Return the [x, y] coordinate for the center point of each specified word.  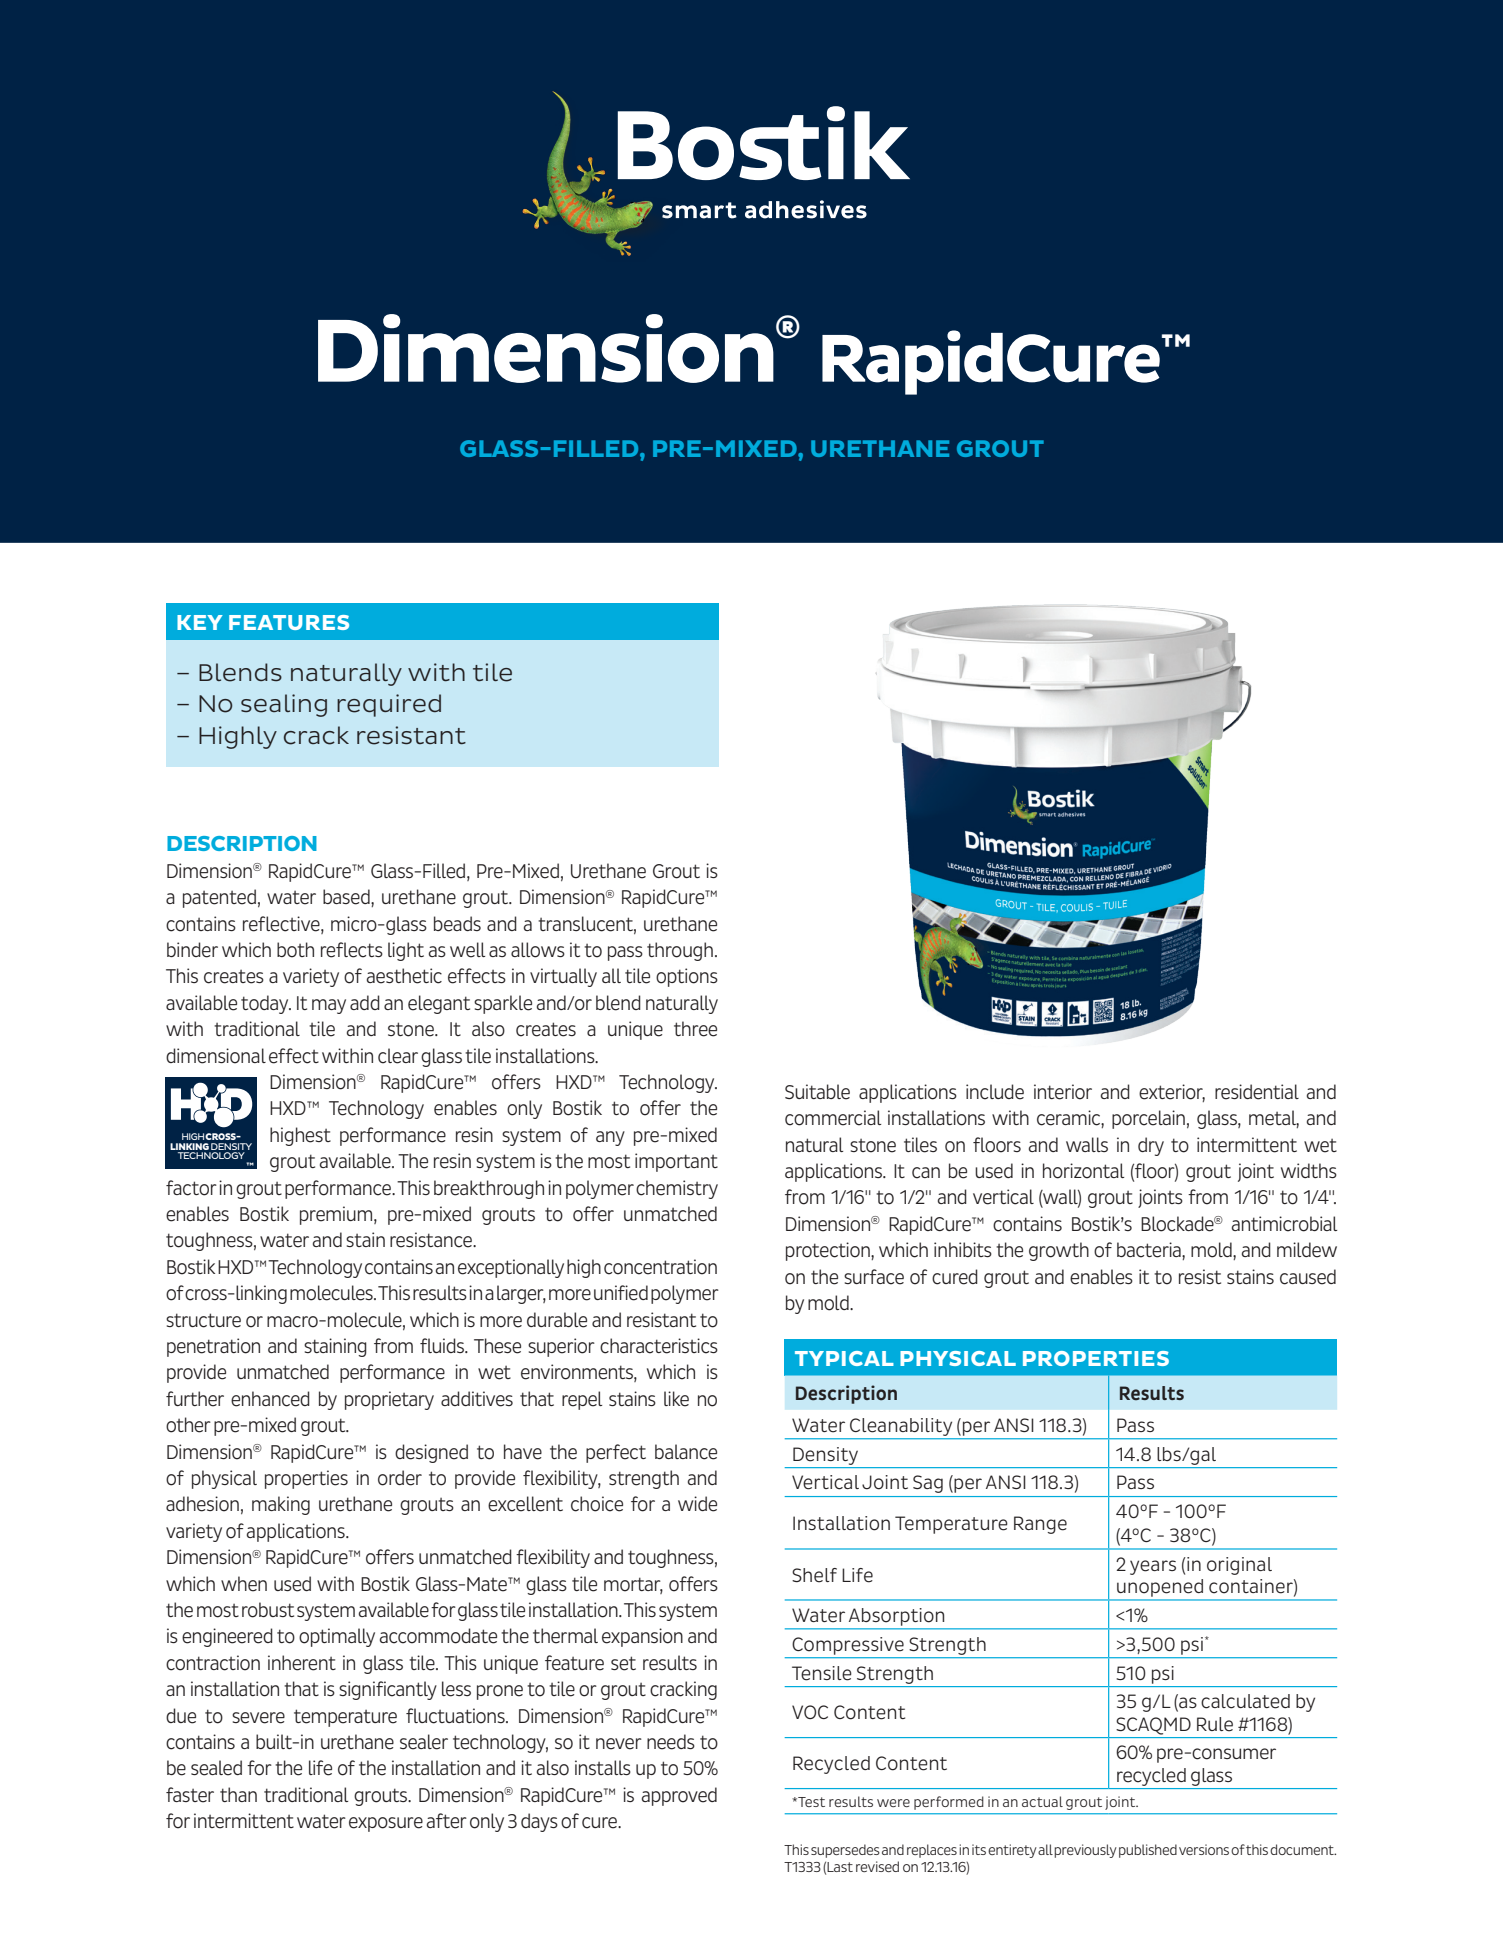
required [389, 705]
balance [686, 1452]
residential [1257, 1092]
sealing [284, 705]
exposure [386, 1824]
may [329, 1006]
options [687, 977]
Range [1040, 1525]
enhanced [270, 1399]
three [695, 1029]
